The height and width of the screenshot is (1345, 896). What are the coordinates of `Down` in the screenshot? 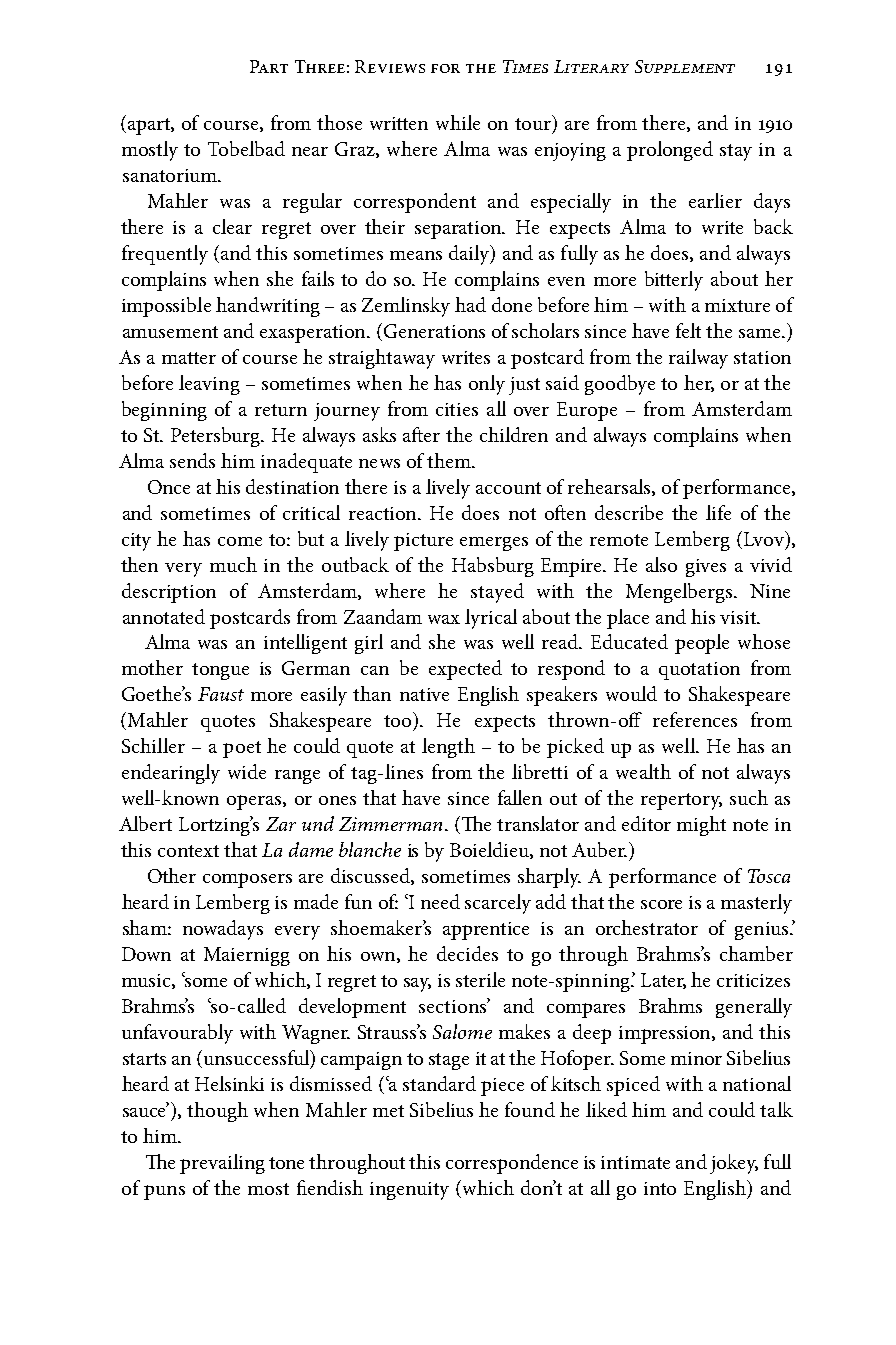 It's located at (146, 954).
